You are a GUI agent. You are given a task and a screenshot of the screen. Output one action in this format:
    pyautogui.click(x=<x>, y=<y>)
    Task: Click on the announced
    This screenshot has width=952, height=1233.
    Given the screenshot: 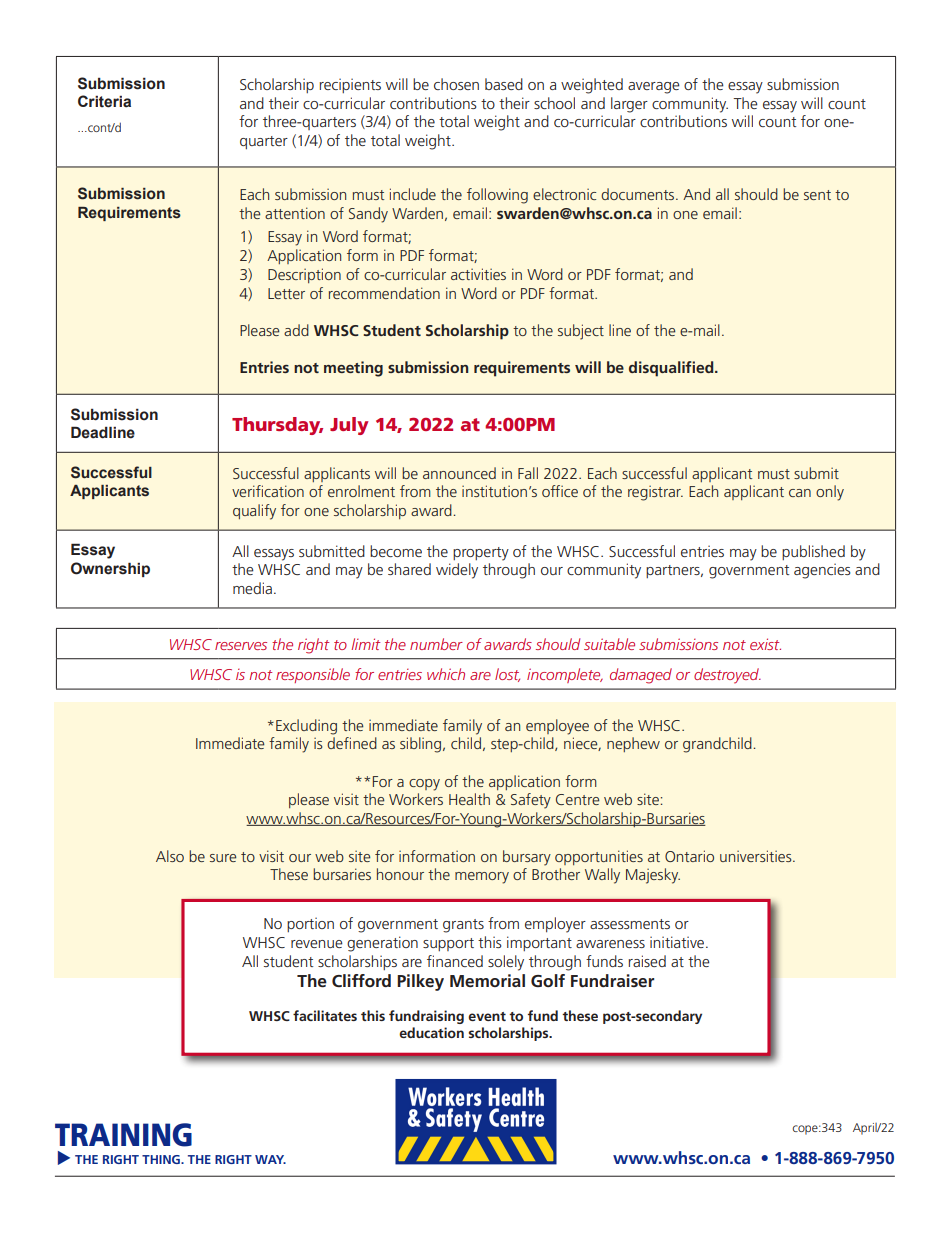 What is the action you would take?
    pyautogui.click(x=459, y=473)
